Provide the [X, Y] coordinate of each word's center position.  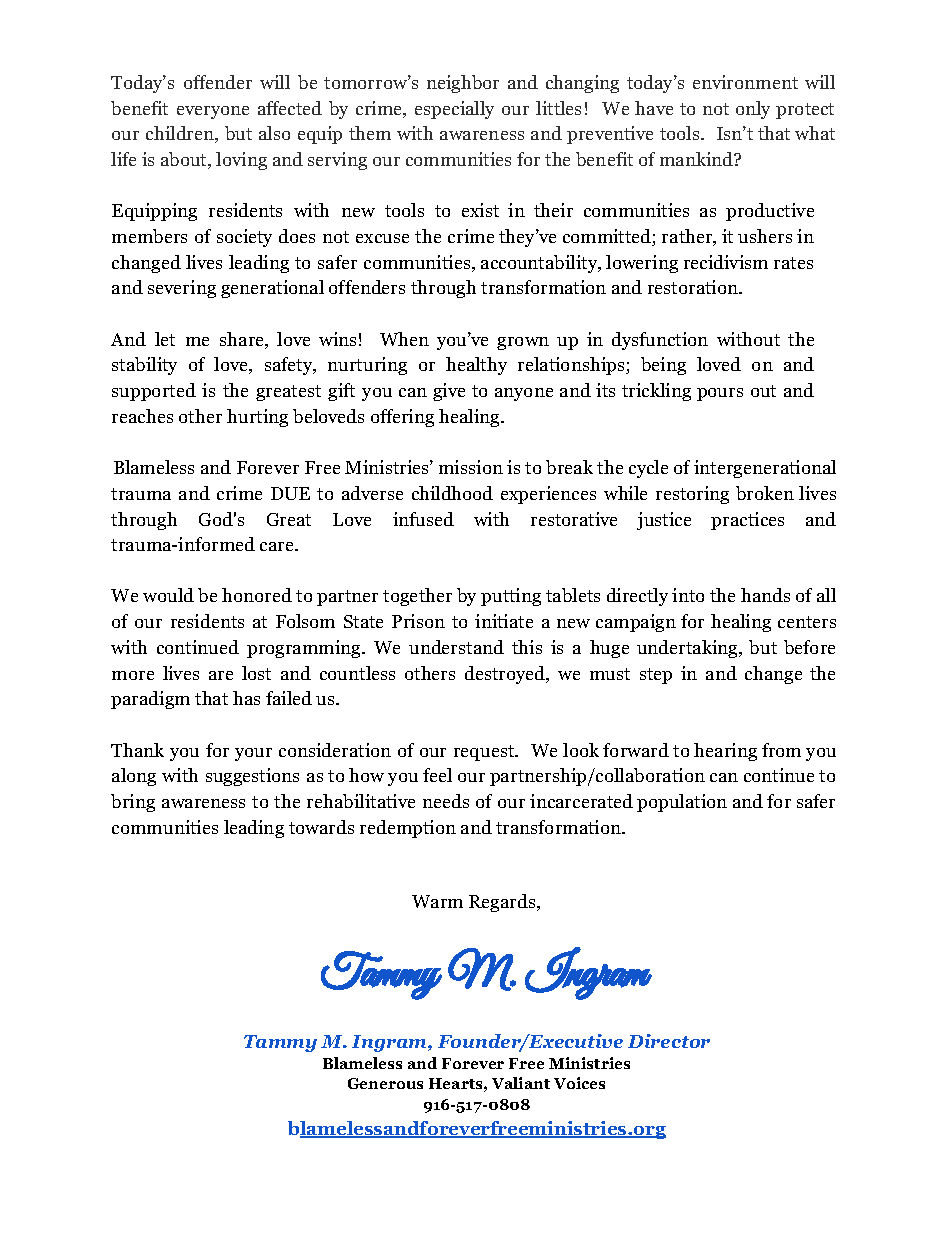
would [168, 595]
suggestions [252, 777]
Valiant [521, 1083]
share [243, 340]
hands [765, 595]
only [753, 110]
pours [720, 394]
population [682, 803]
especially [454, 110]
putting [511, 597]
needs [446, 801]
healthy [476, 366]
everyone [213, 112]
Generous [385, 1083]
